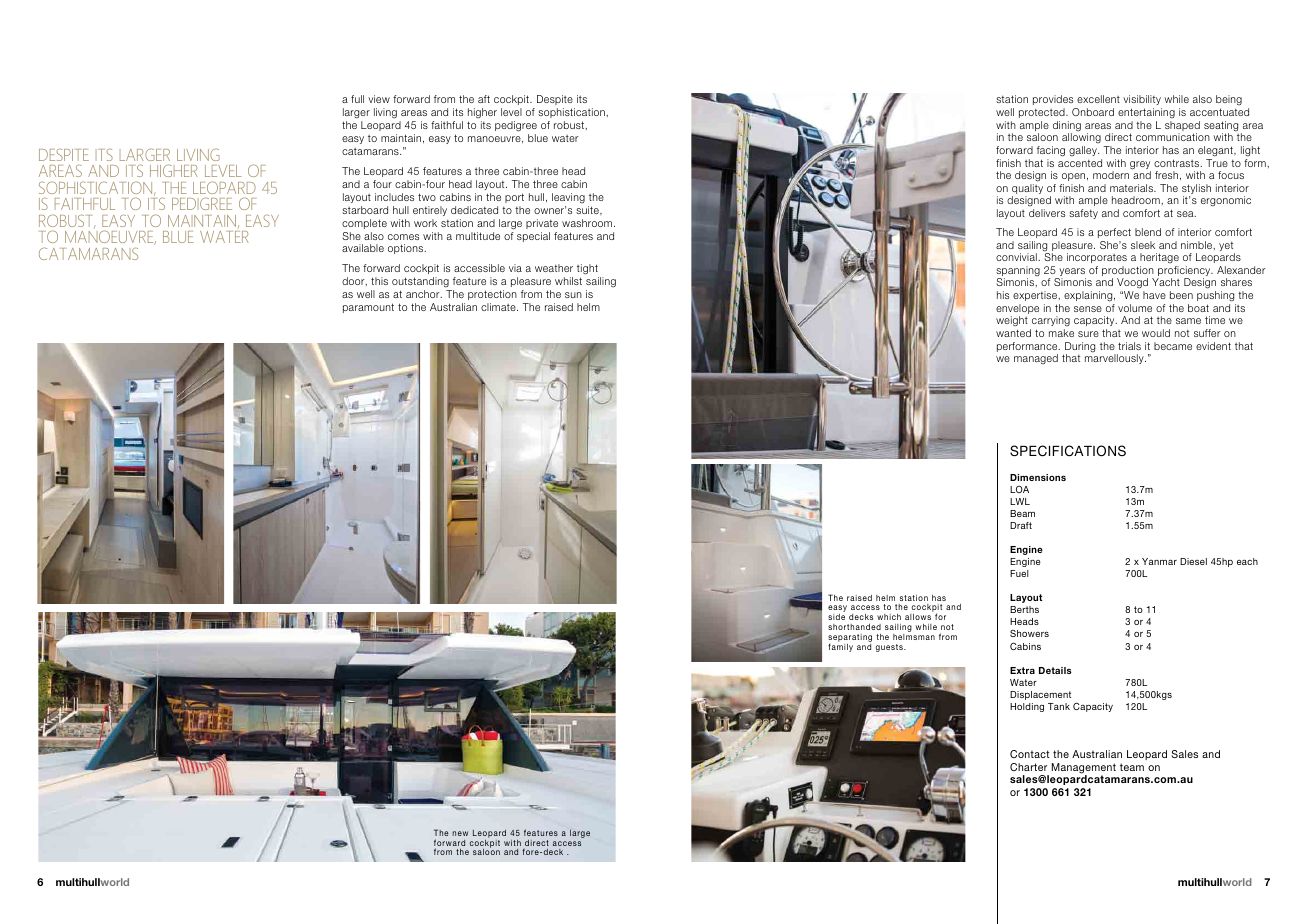 The height and width of the document is (924, 1308). Describe the element at coordinates (1022, 513) in the document. I see `Beam` at that location.
